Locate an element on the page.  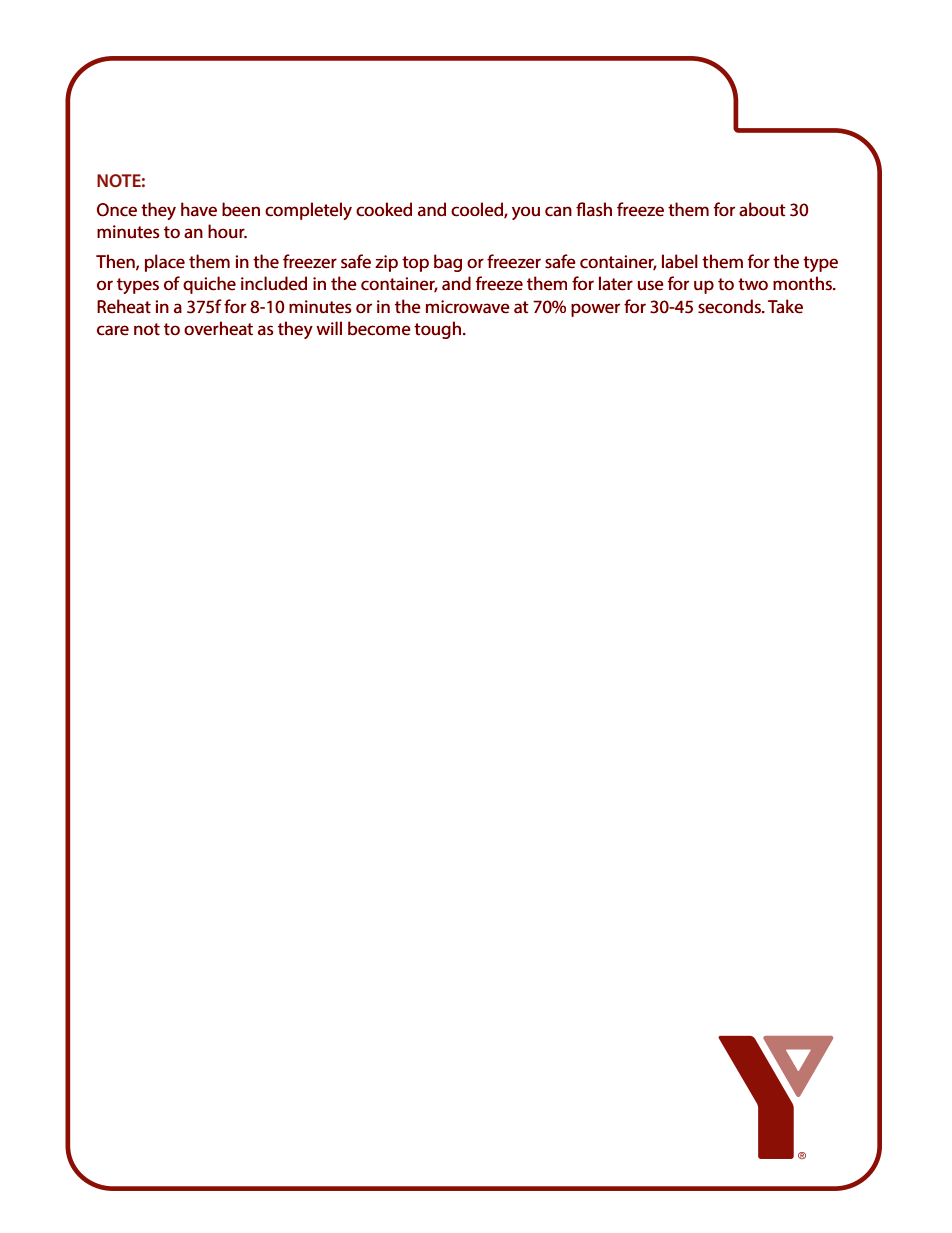
have is located at coordinates (199, 209).
